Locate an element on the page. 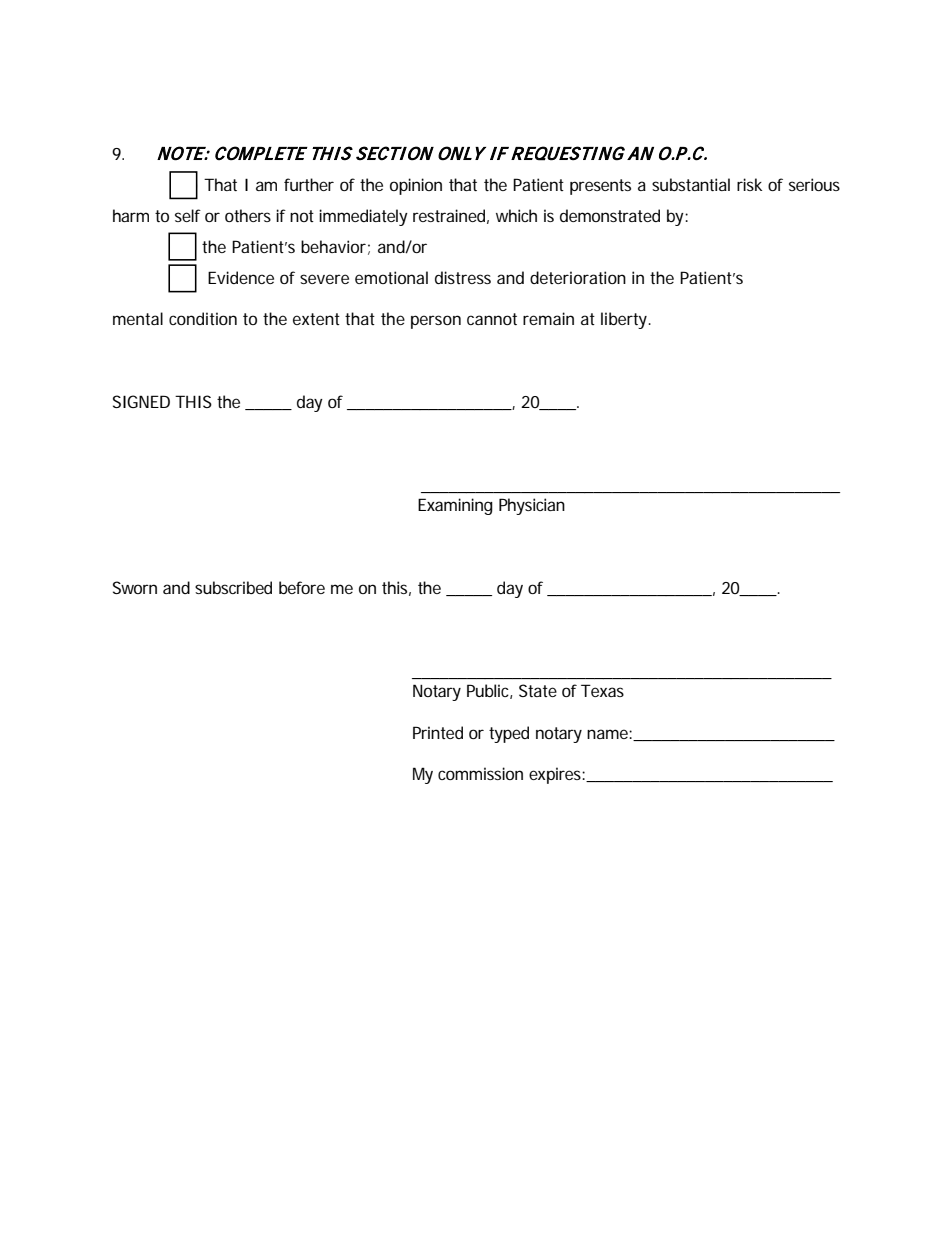 The height and width of the document is (1233, 952). Printed is located at coordinates (438, 732).
